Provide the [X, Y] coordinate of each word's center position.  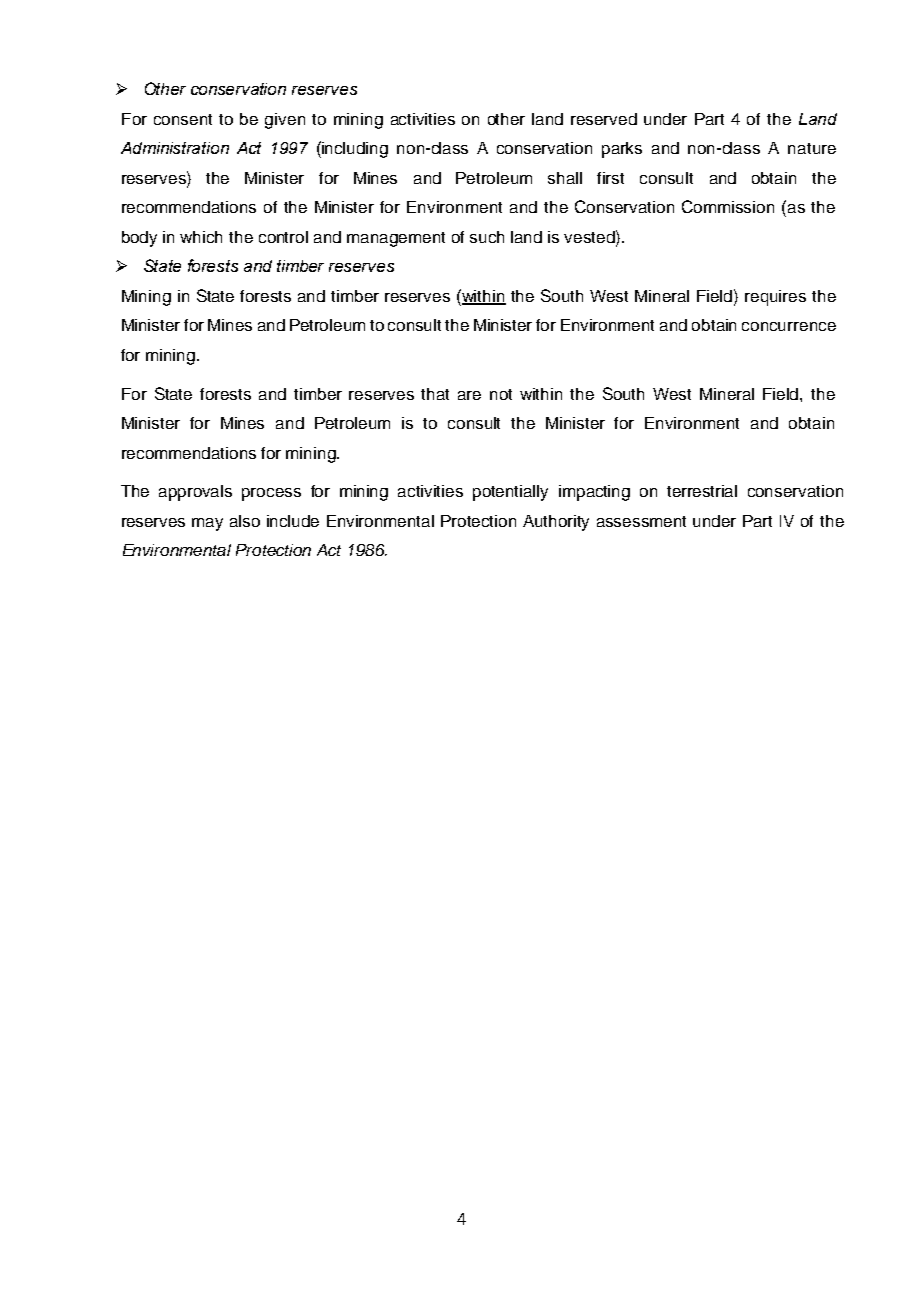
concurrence [789, 326]
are [469, 395]
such [487, 237]
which [201, 237]
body [139, 239]
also [245, 521]
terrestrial [702, 491]
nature [812, 148]
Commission [728, 206]
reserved [604, 119]
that [435, 394]
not [501, 394]
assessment [641, 521]
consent [183, 119]
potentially [510, 493]
